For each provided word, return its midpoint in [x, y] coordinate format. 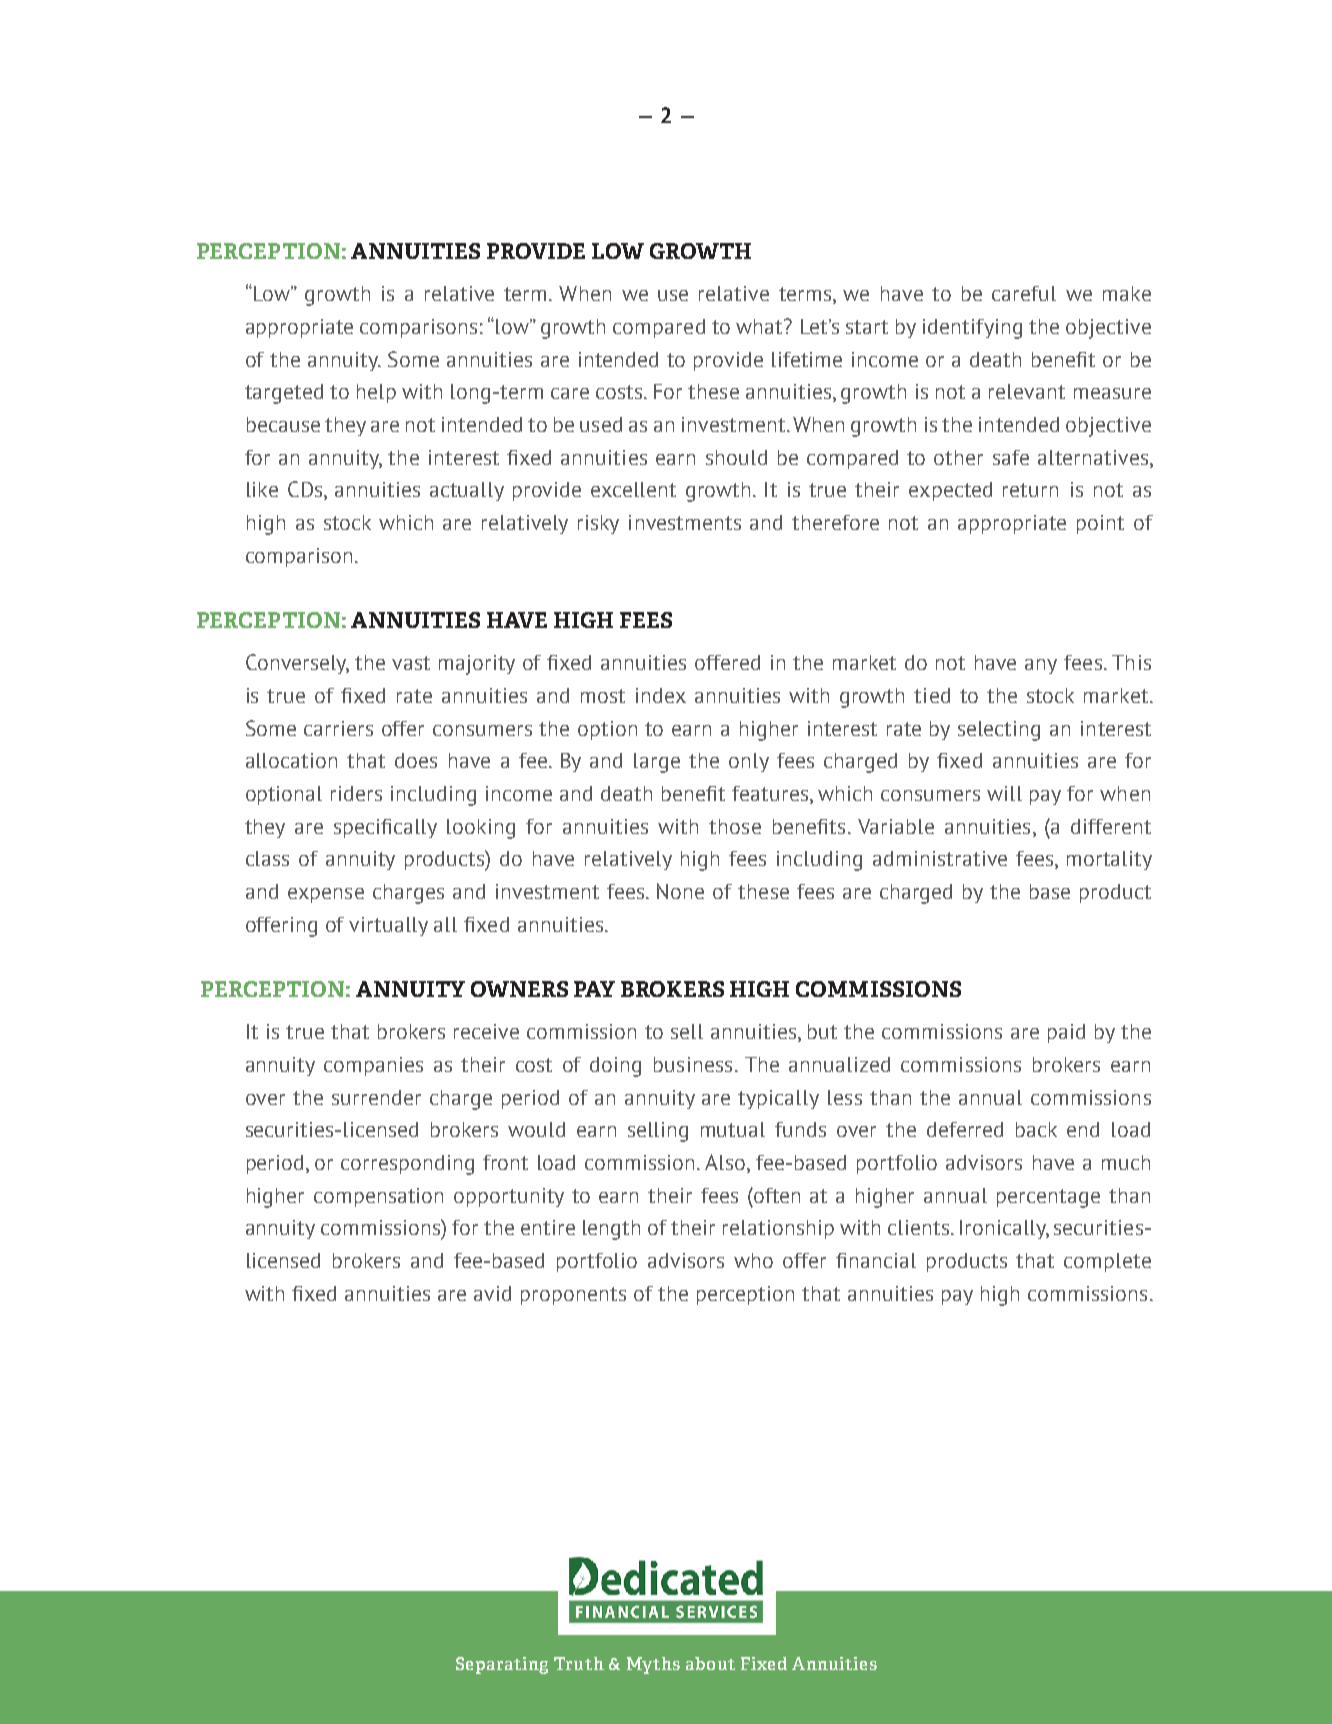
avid [492, 1293]
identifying [972, 329]
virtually [388, 926]
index [661, 695]
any [1041, 666]
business [693, 1064]
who [753, 1260]
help [376, 393]
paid [1066, 1033]
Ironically [1004, 1229]
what [760, 326]
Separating [502, 1665]
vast [411, 663]
